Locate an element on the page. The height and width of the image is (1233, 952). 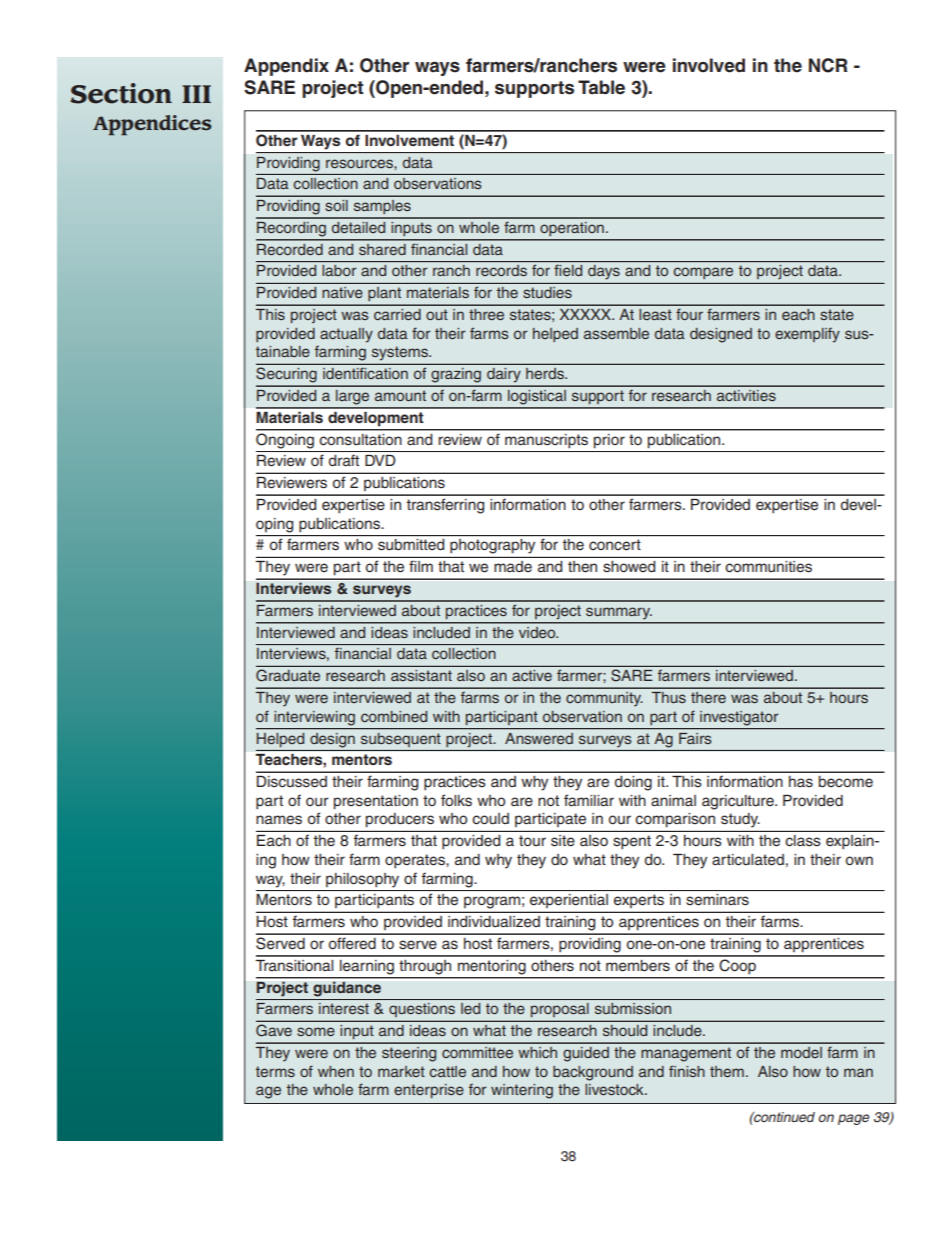
communities is located at coordinates (768, 567).
